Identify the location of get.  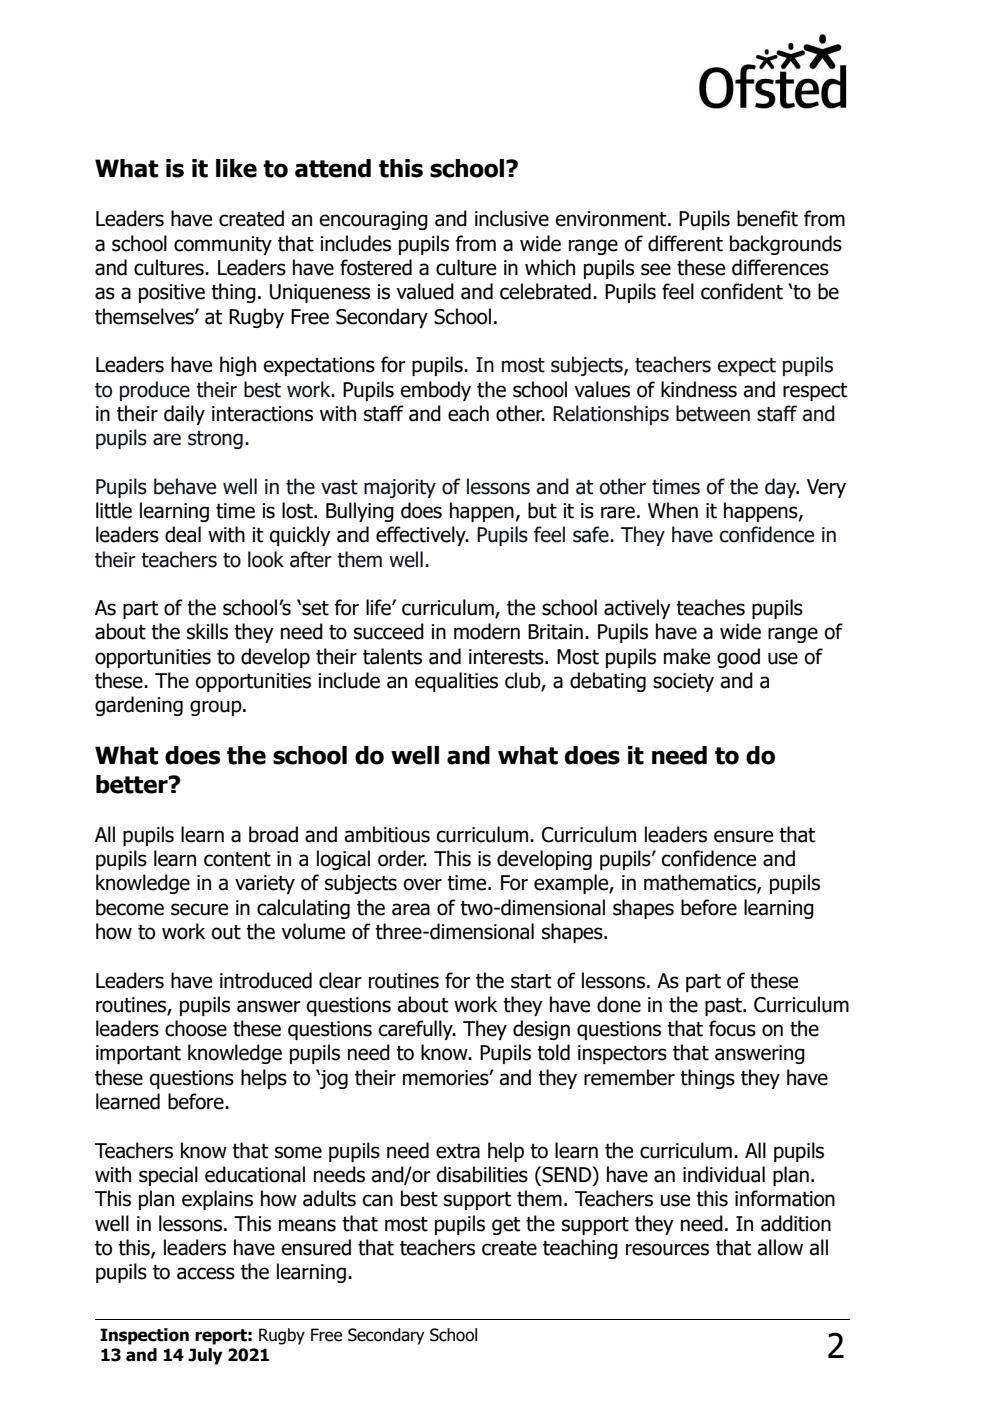
(506, 1226).
